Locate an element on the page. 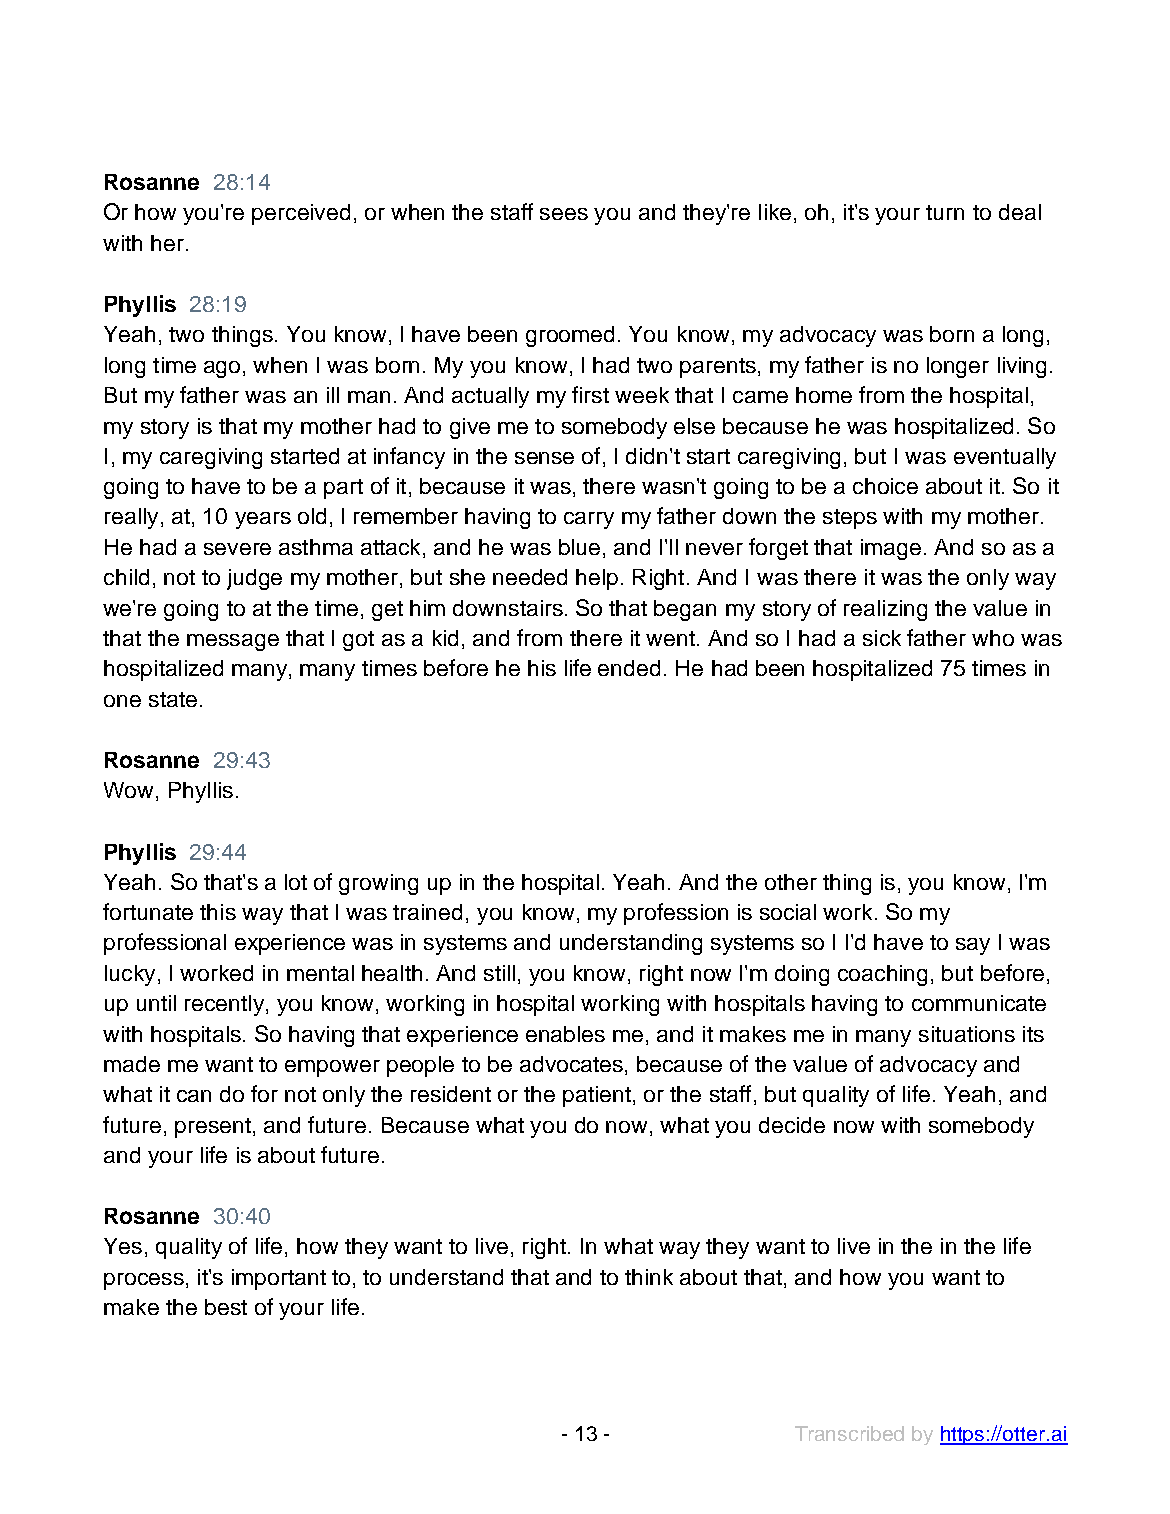  state is located at coordinates (173, 699).
